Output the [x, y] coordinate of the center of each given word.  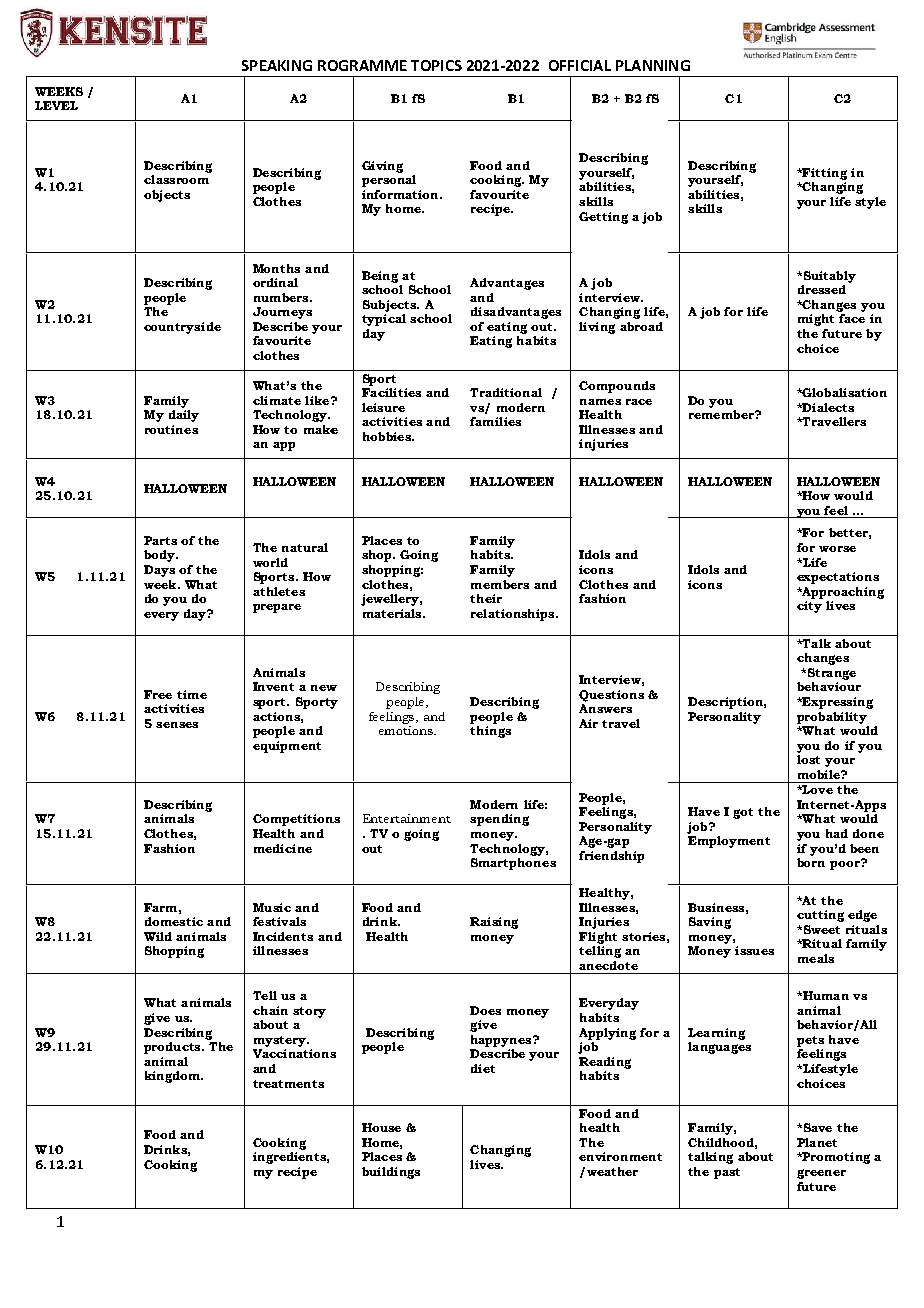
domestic [174, 921]
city [809, 607]
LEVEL [56, 105]
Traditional [506, 392]
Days [159, 571]
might [816, 320]
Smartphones [513, 864]
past [727, 1173]
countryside [182, 328]
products [173, 1048]
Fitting [824, 174]
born [811, 862]
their [486, 598]
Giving [382, 167]
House [381, 1127]
